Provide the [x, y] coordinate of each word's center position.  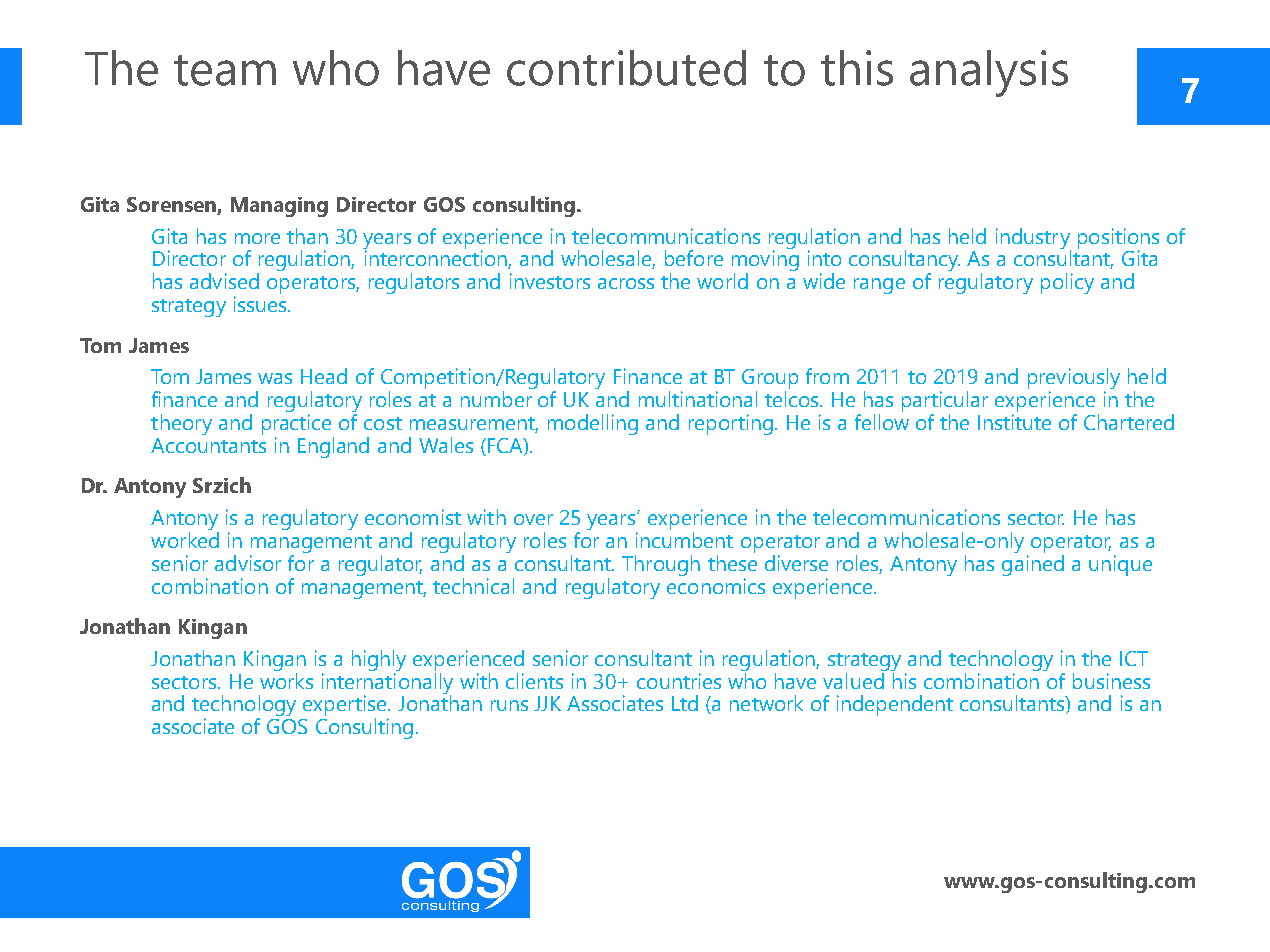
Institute [1014, 422]
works [286, 679]
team [225, 70]
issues [261, 304]
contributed [626, 68]
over [533, 519]
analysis [989, 73]
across [626, 283]
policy [1067, 283]
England [333, 447]
